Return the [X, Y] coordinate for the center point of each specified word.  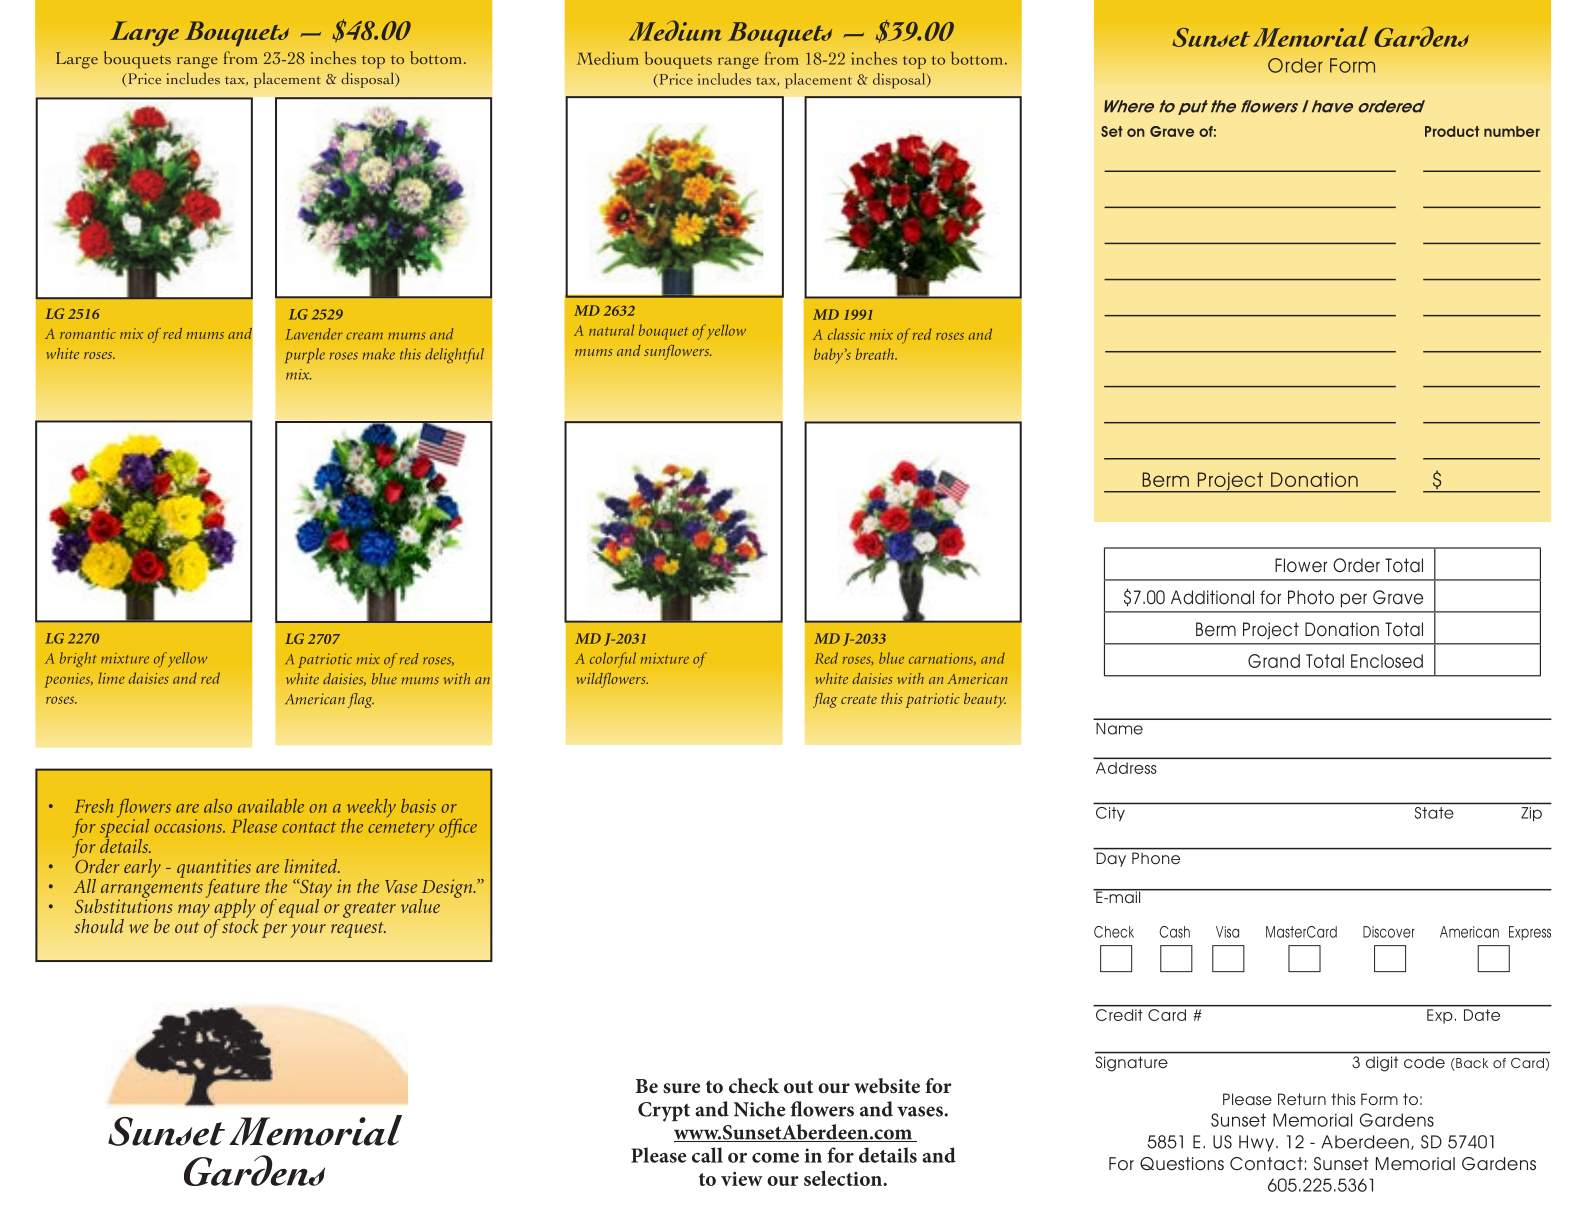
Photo [1311, 597]
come [775, 1158]
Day [1111, 859]
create [859, 699]
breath [876, 354]
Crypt [664, 1112]
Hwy [1258, 1143]
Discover [1389, 932]
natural [611, 330]
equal [297, 908]
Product [1452, 131]
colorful [613, 660]
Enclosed [1387, 661]
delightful [454, 355]
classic [846, 334]
